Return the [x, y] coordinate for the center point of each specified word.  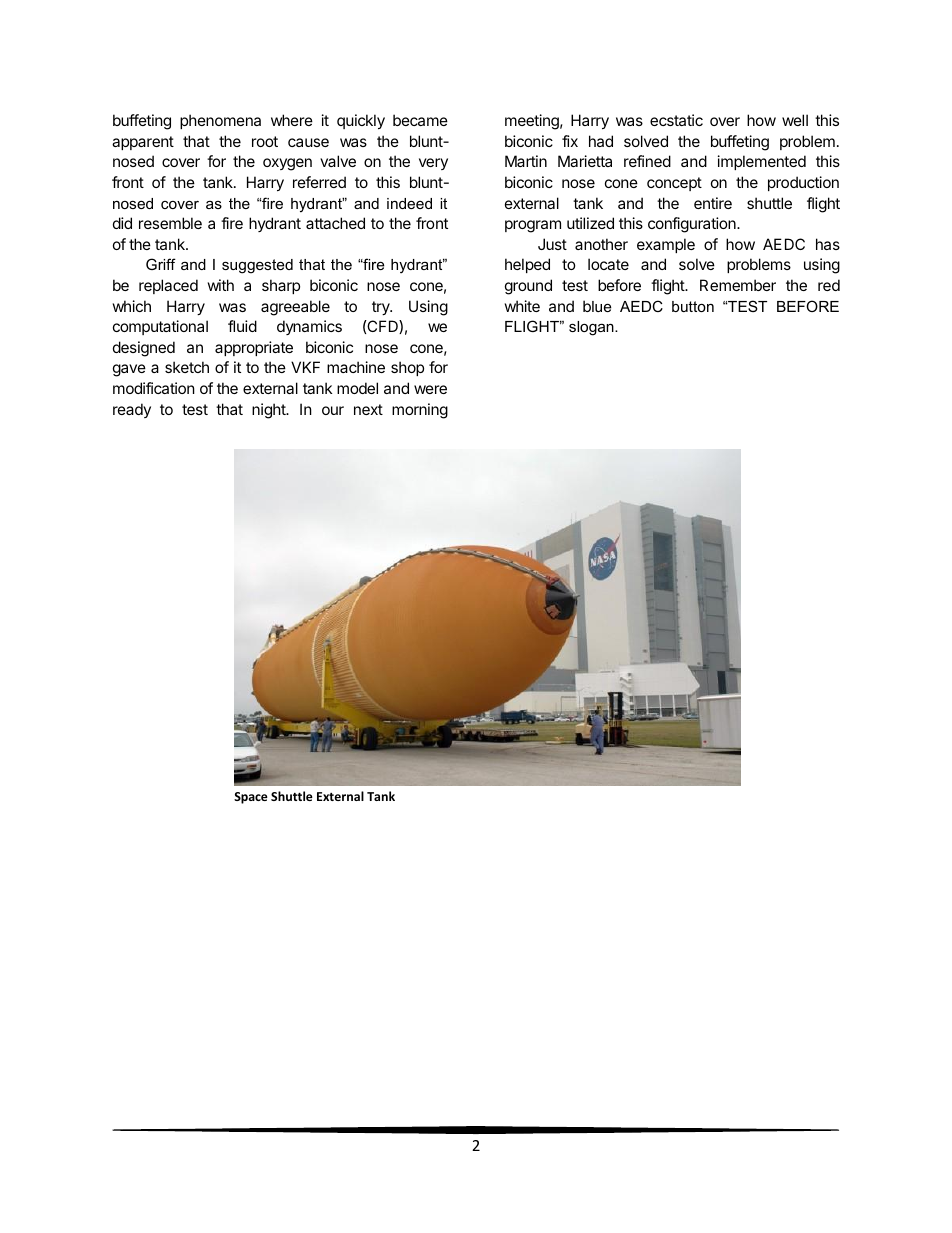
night [269, 411]
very [433, 164]
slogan [592, 328]
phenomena [220, 121]
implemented [762, 162]
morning [420, 411]
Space [251, 798]
